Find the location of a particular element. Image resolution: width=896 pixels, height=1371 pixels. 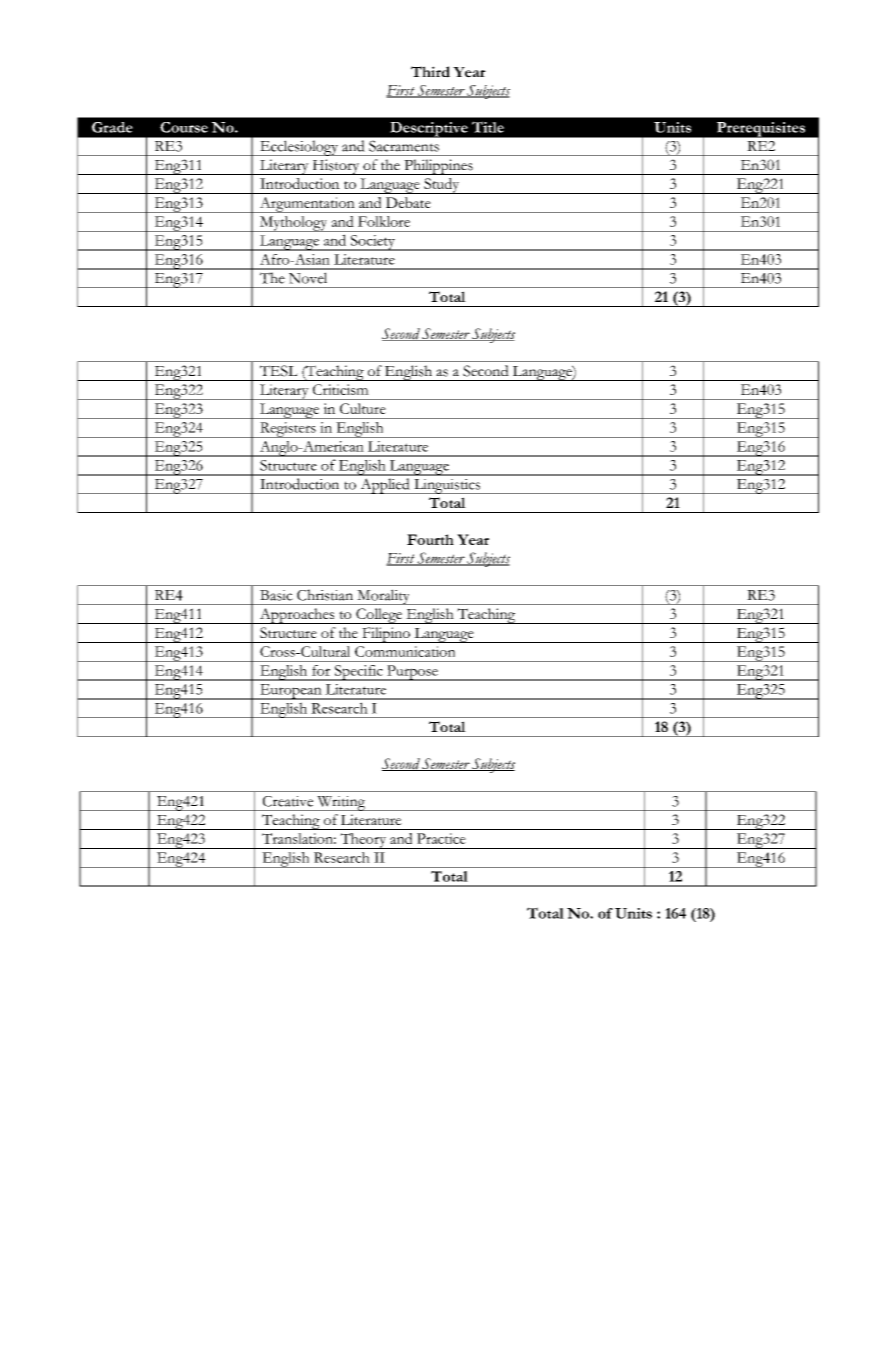

Course is located at coordinates (184, 127).
